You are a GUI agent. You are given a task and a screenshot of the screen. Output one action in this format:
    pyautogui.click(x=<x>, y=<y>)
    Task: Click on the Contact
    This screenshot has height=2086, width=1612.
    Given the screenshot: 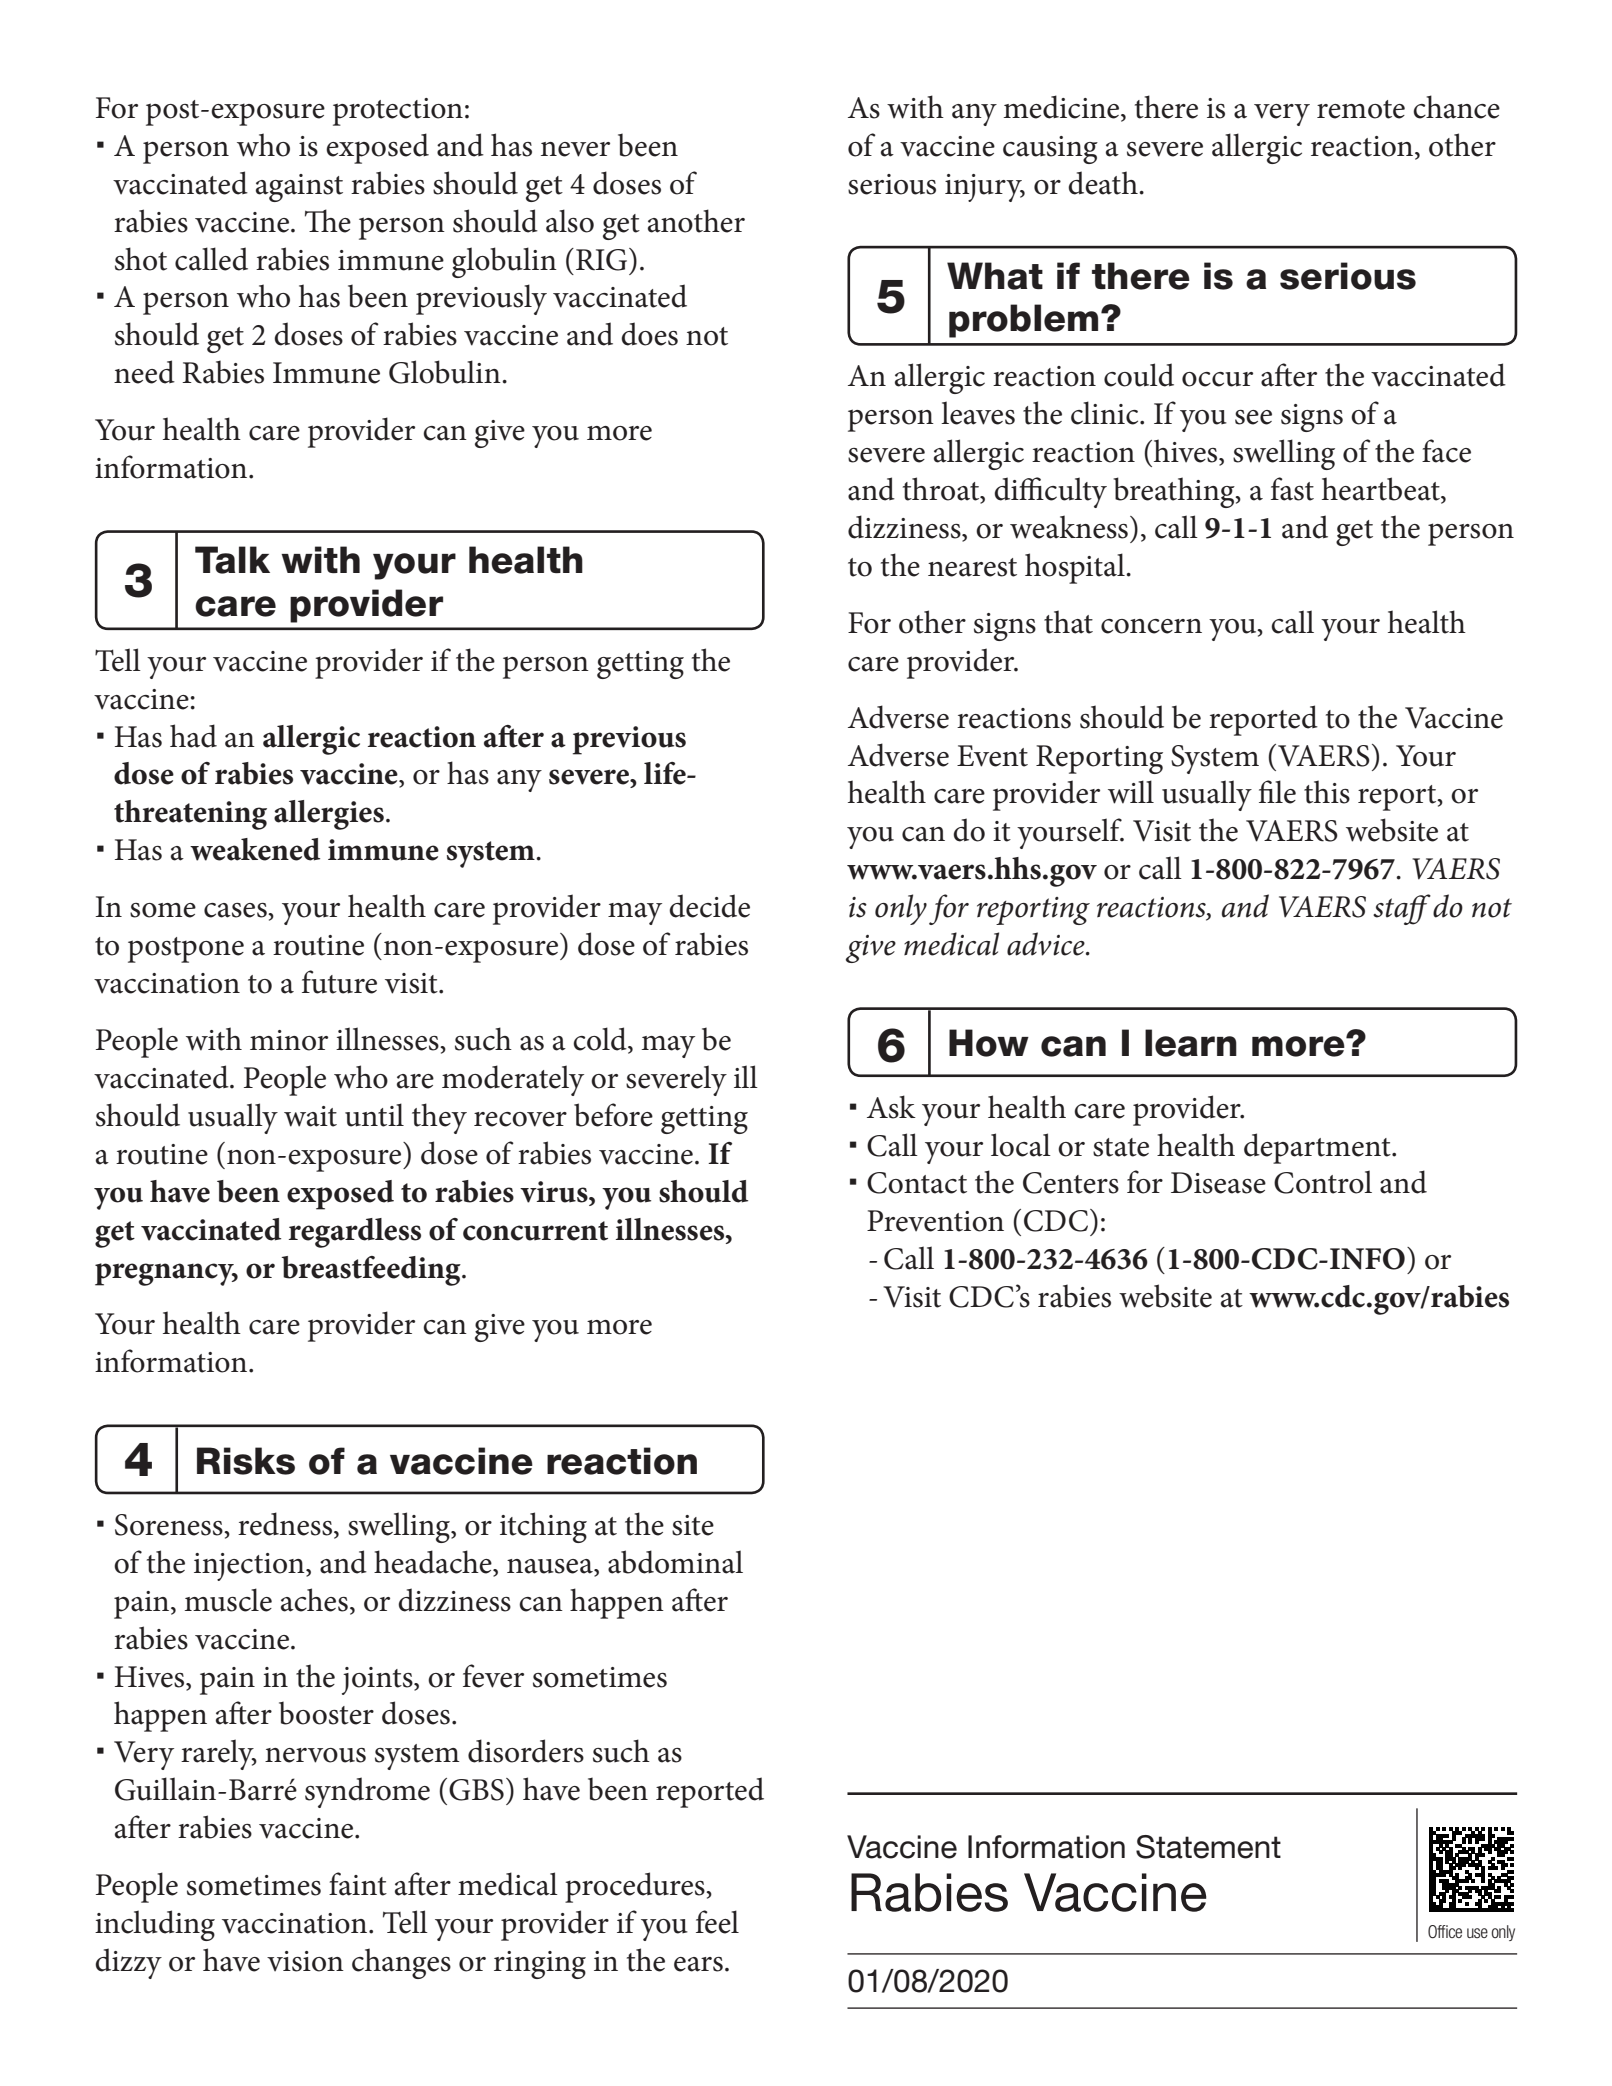 What is the action you would take?
    pyautogui.click(x=917, y=1183)
